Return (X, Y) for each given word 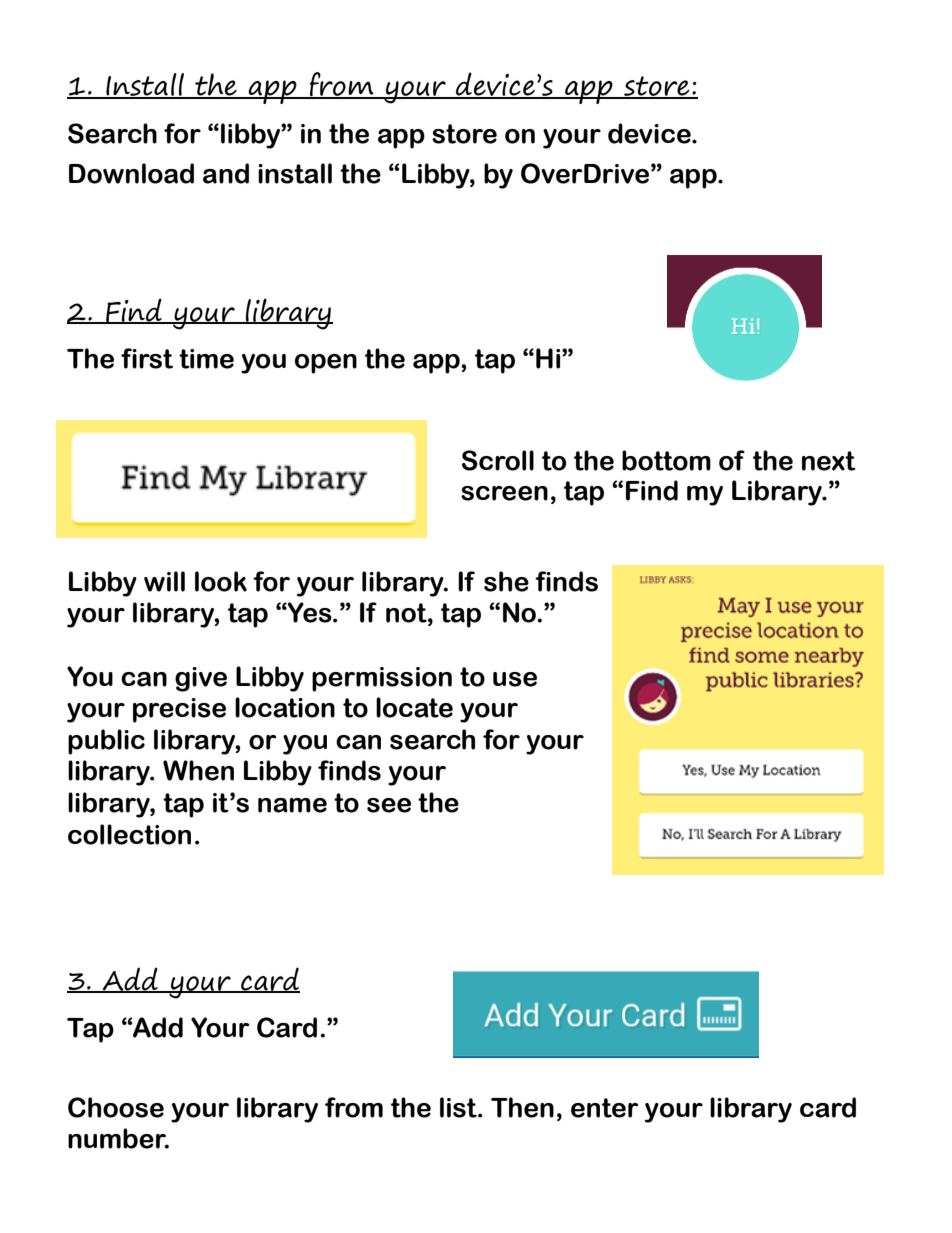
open (326, 364)
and (226, 173)
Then (522, 1107)
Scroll (498, 460)
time (206, 359)
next (829, 461)
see (389, 805)
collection (129, 834)
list (459, 1107)
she (506, 581)
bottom (666, 460)
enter (605, 1108)
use (515, 679)
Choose (116, 1107)
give (201, 679)
